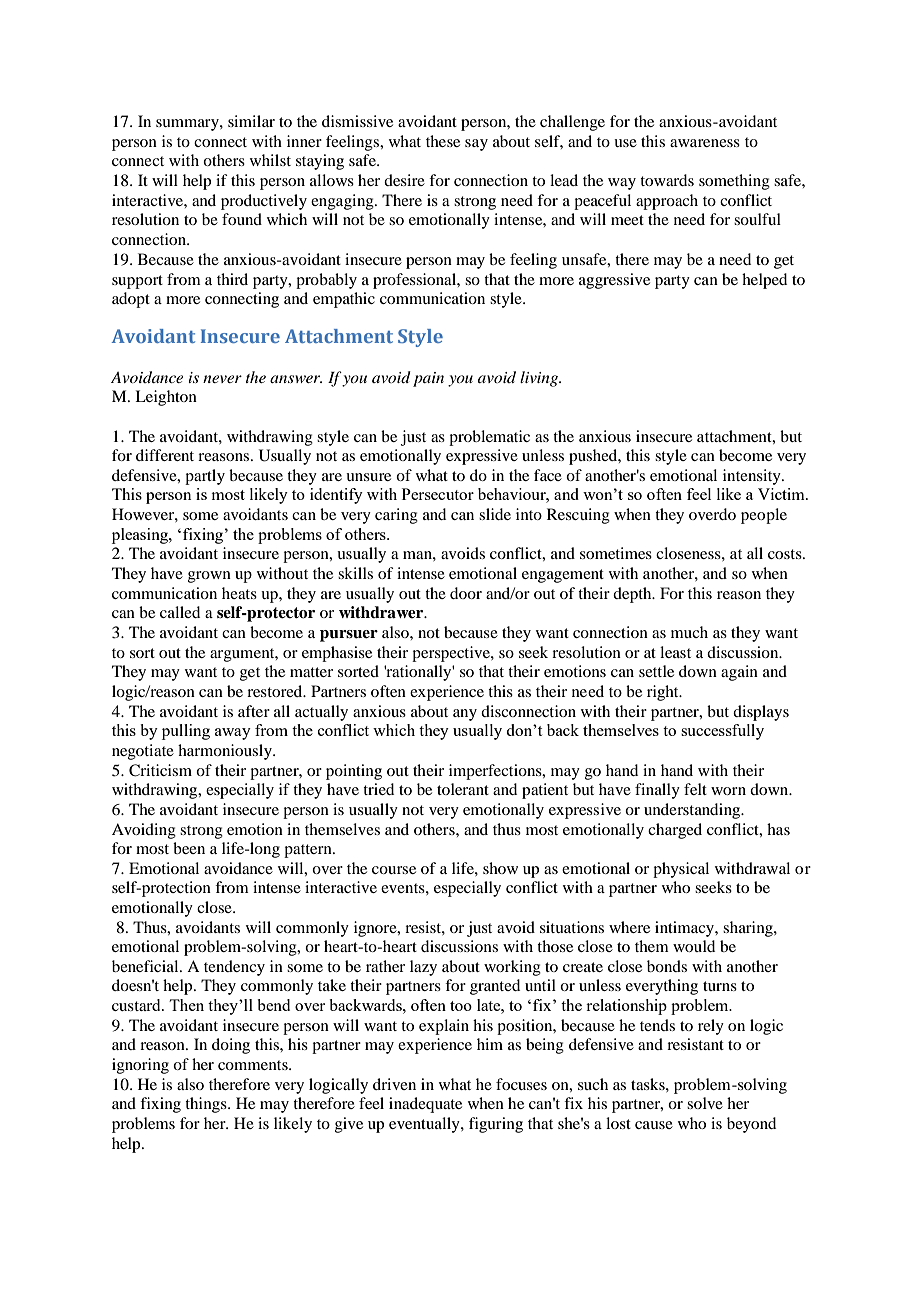 The height and width of the screenshot is (1307, 924). Describe the element at coordinates (251, 121) in the screenshot. I see `similar` at that location.
